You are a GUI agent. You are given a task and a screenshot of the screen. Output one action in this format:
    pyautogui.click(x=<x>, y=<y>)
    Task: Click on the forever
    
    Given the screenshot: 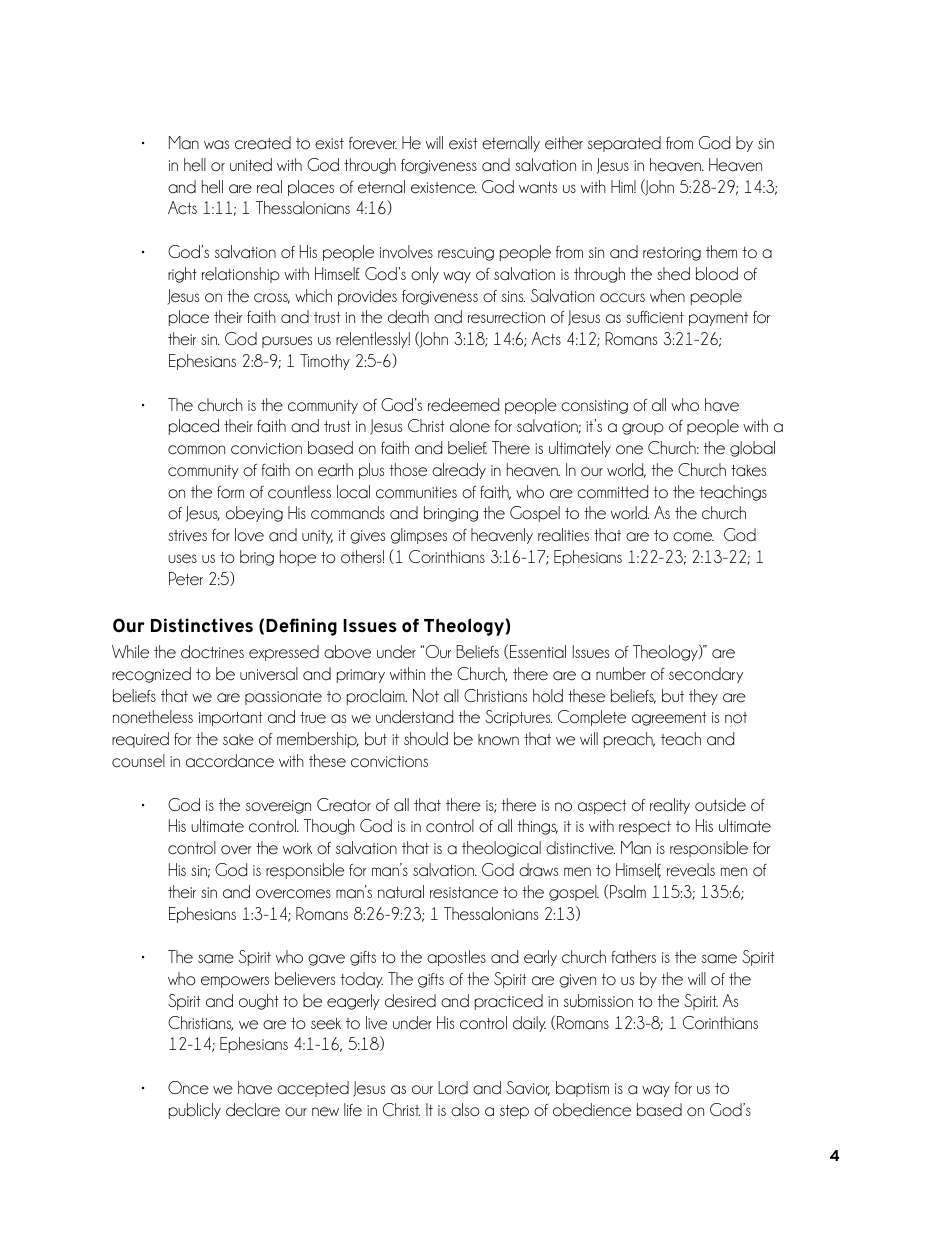 What is the action you would take?
    pyautogui.click(x=373, y=143)
